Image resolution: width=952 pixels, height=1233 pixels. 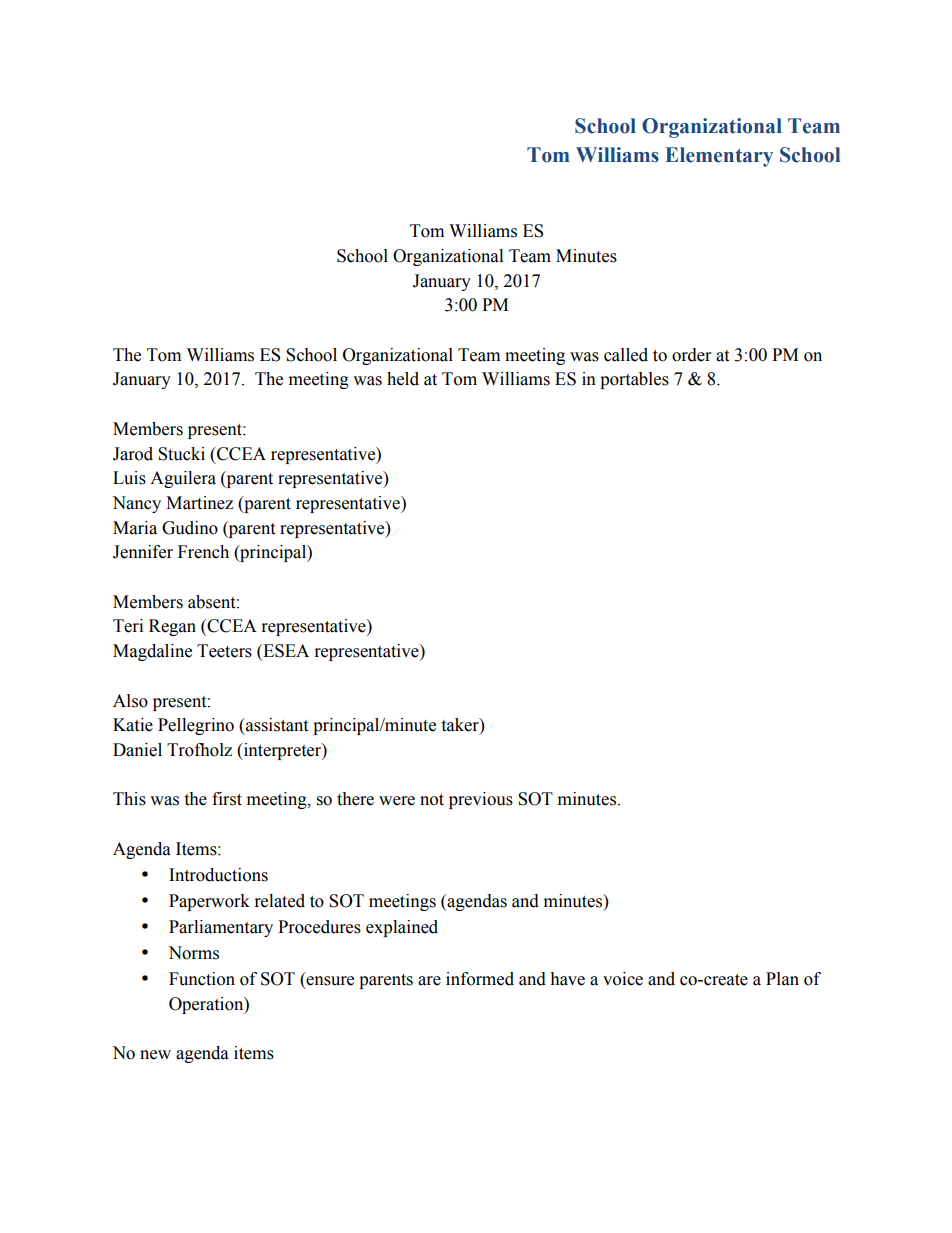 What do you see at coordinates (403, 379) in the image?
I see `held` at bounding box center [403, 379].
